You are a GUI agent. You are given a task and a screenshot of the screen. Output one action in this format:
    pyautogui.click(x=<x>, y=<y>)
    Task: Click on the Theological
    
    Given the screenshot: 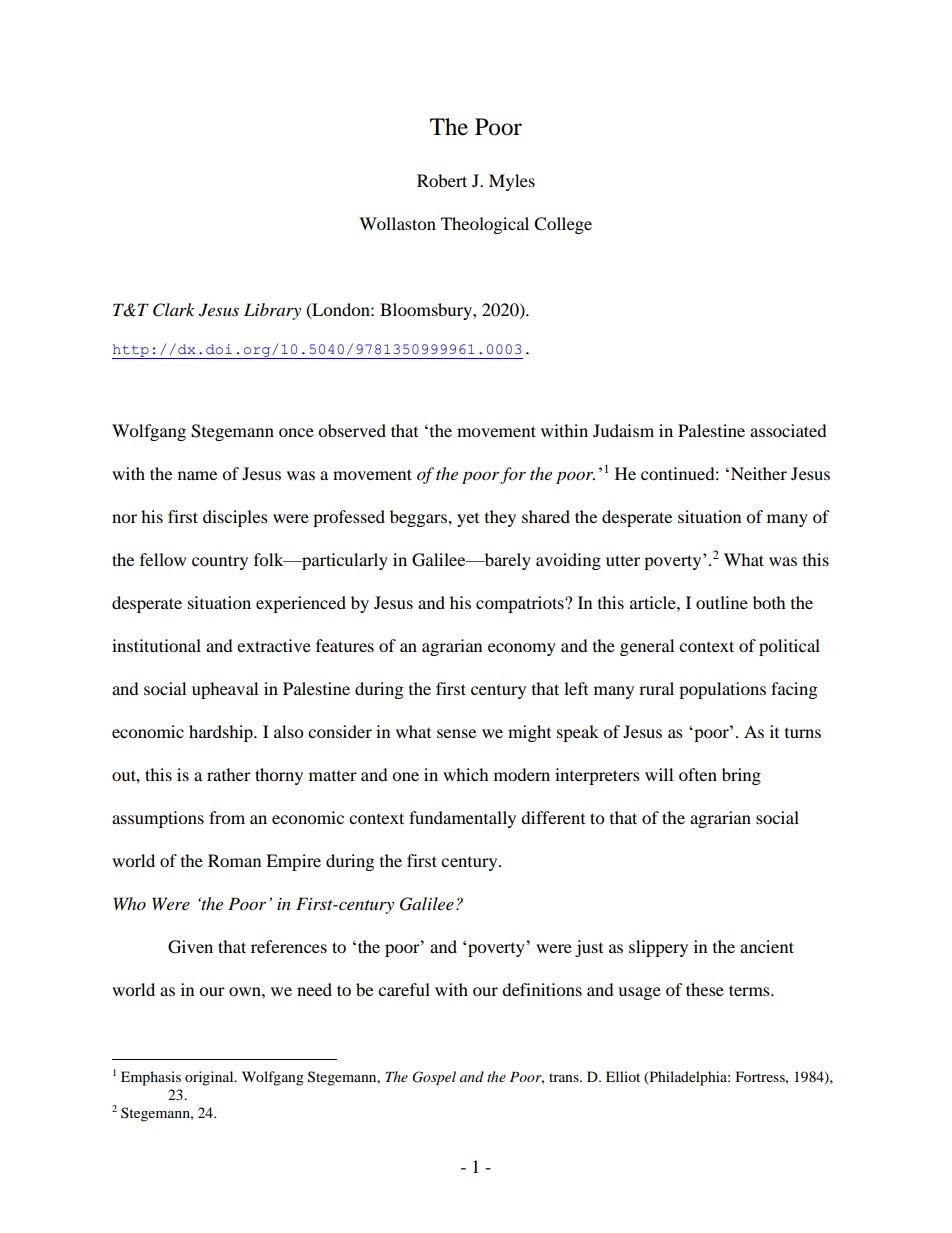 What is the action you would take?
    pyautogui.click(x=485, y=225)
